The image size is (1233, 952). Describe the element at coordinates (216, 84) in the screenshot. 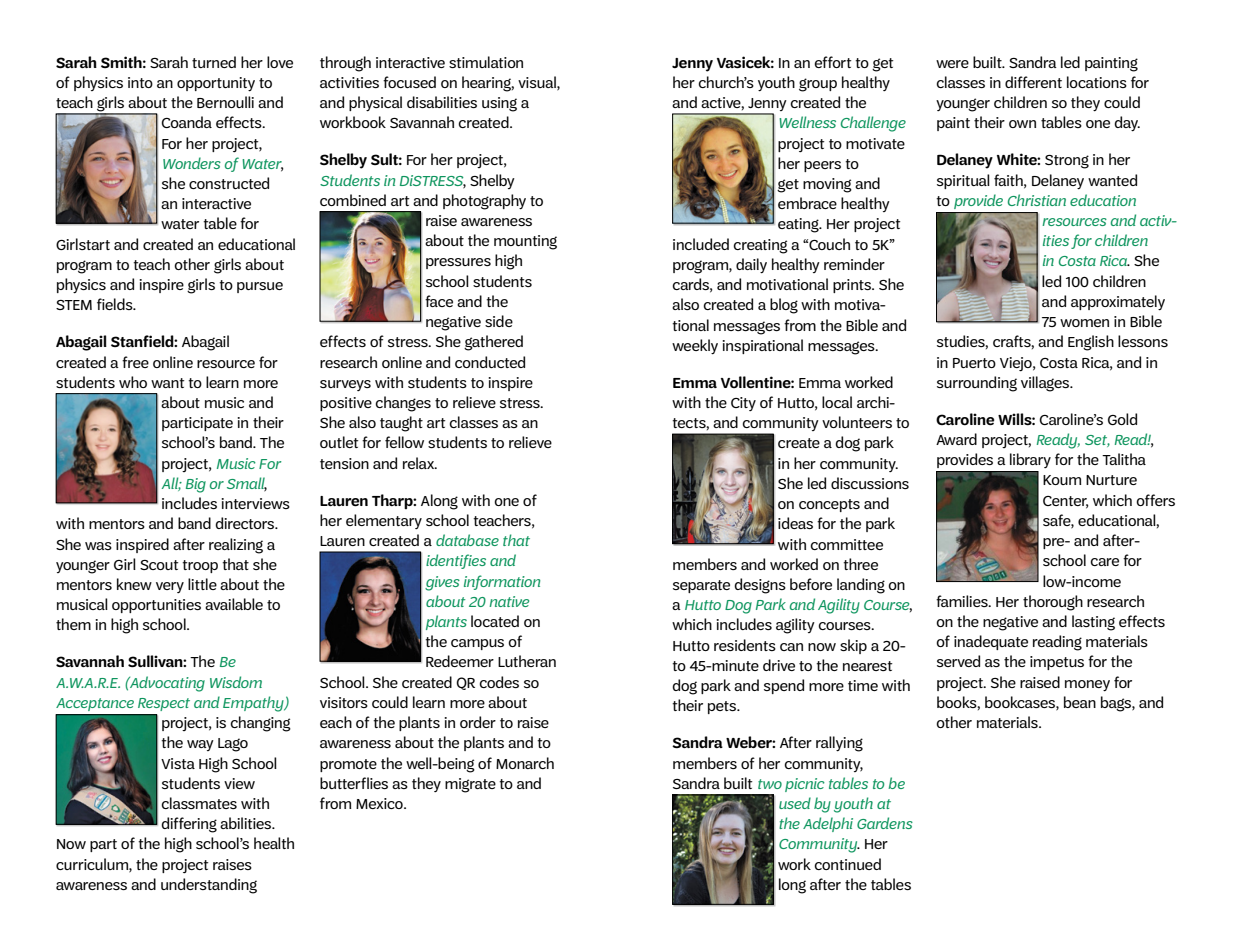

I see `opportunity` at that location.
